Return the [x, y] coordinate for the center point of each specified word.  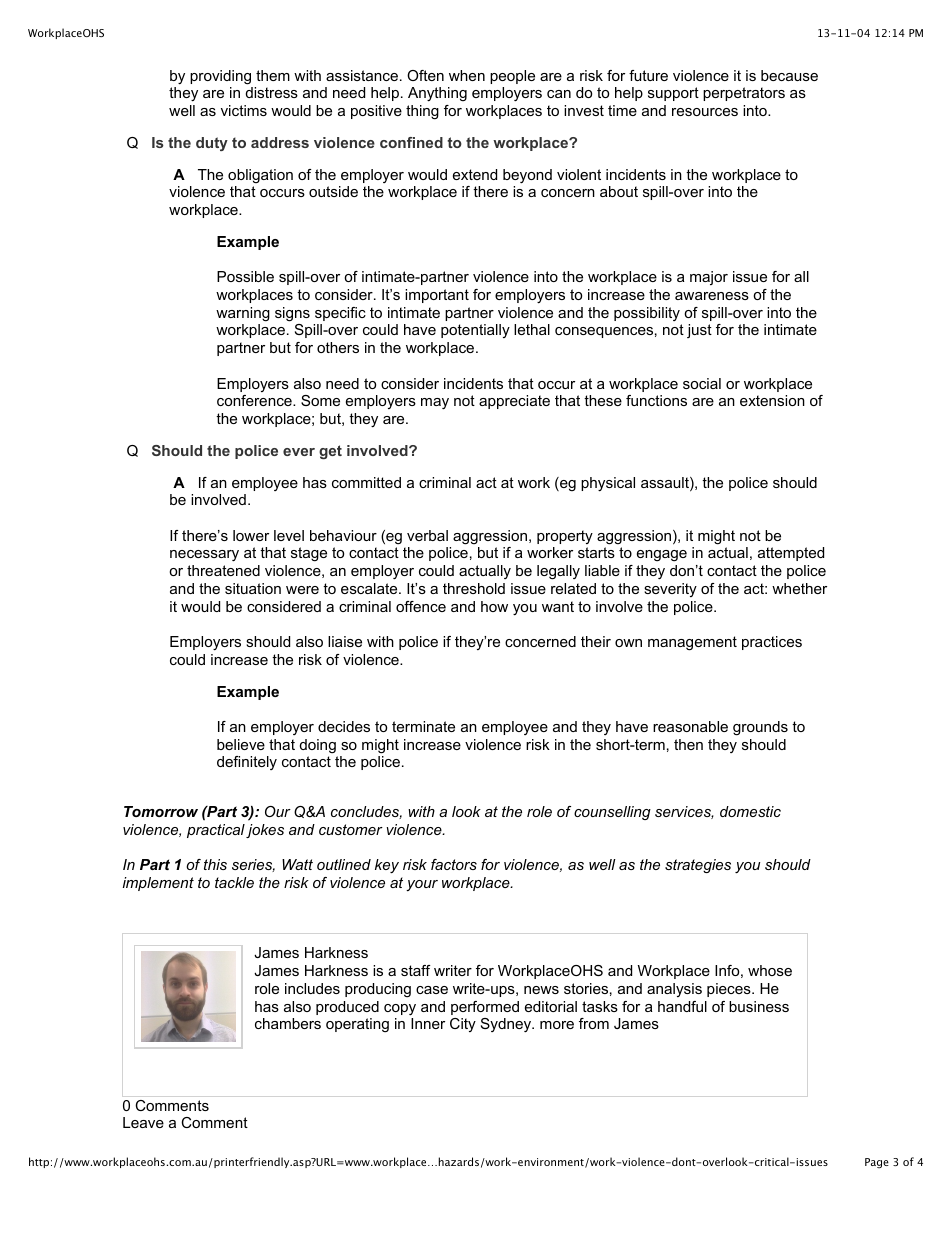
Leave [143, 1122]
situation [253, 588]
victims [244, 110]
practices [772, 643]
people [512, 77]
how [494, 606]
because [789, 75]
